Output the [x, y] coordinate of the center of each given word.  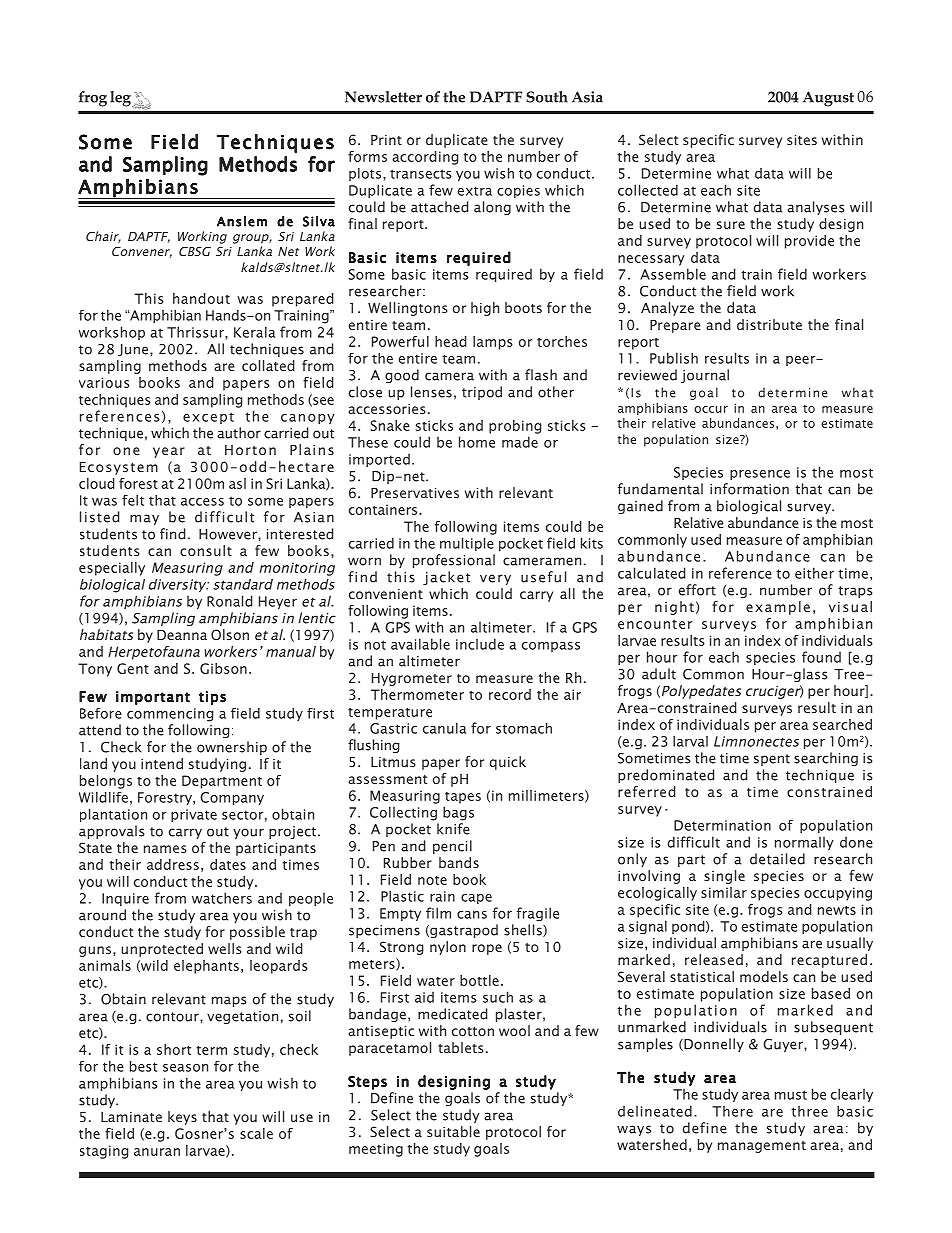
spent [772, 760]
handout [201, 298]
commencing [170, 715]
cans [472, 915]
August [828, 99]
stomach [524, 728]
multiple [467, 544]
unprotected [162, 950]
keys [182, 1118]
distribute [769, 324]
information [749, 489]
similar [724, 892]
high [485, 309]
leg [121, 99]
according [425, 158]
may [144, 519]
